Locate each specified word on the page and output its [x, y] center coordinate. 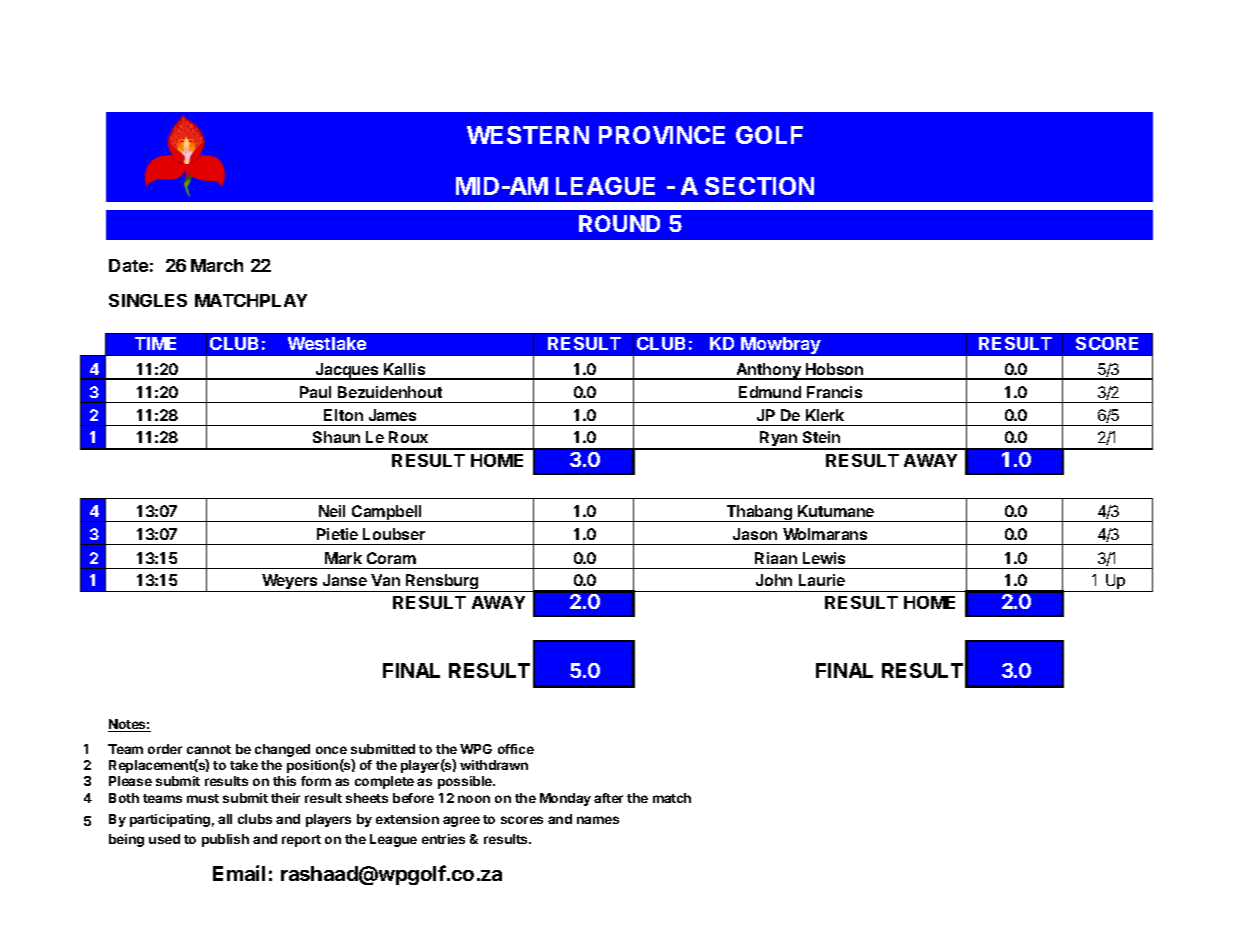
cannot [209, 749]
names [598, 820]
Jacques [347, 371]
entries [443, 839]
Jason [755, 534]
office [516, 749]
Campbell [387, 513]
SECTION [759, 186]
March [217, 265]
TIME [155, 343]
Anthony [769, 371]
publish [225, 840]
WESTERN [528, 135]
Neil [332, 511]
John [774, 580]
